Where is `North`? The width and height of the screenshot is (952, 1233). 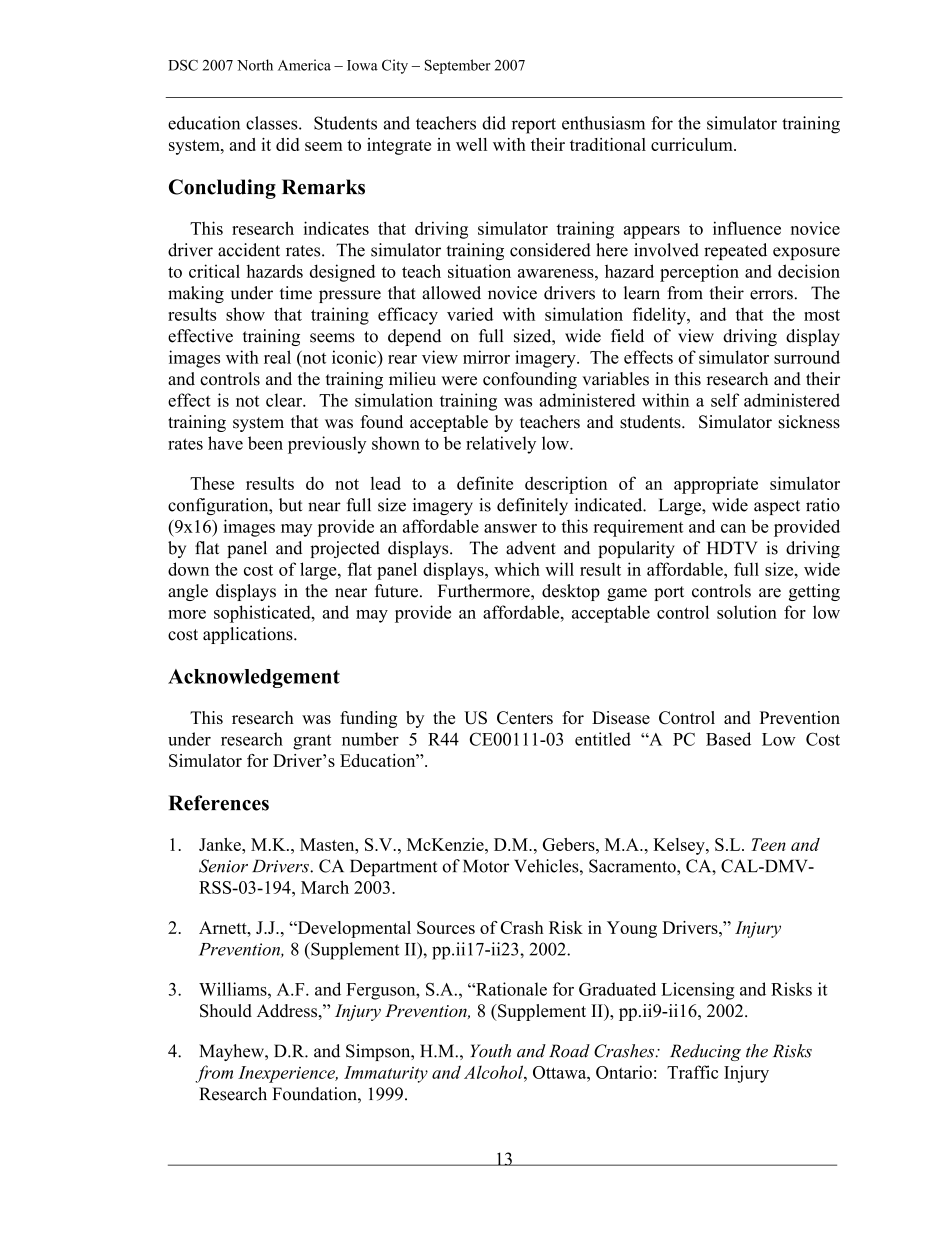 North is located at coordinates (255, 65).
